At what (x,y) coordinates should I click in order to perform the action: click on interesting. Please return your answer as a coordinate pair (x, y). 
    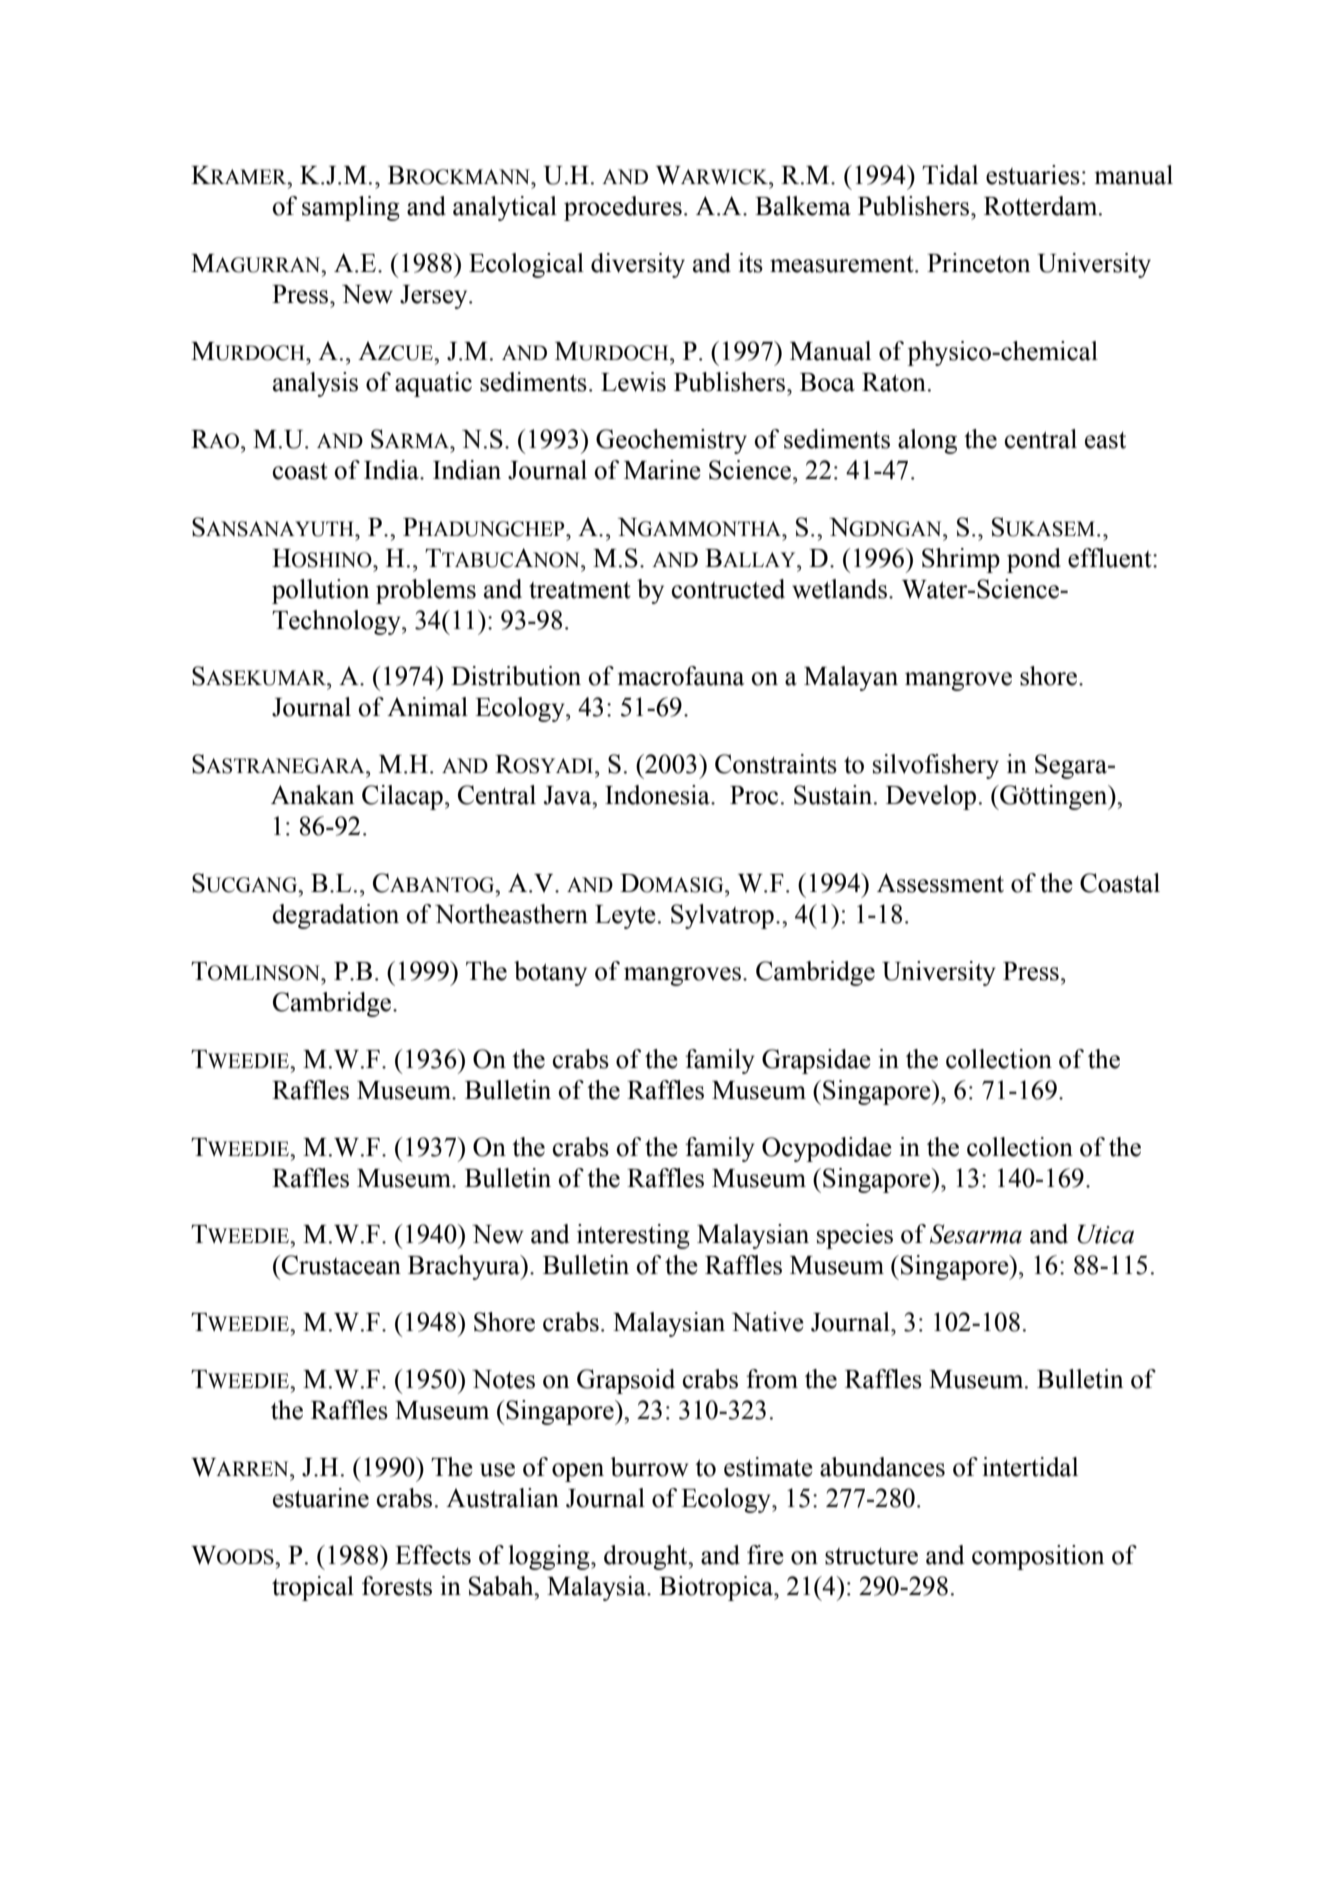
    Looking at the image, I should click on (633, 1236).
